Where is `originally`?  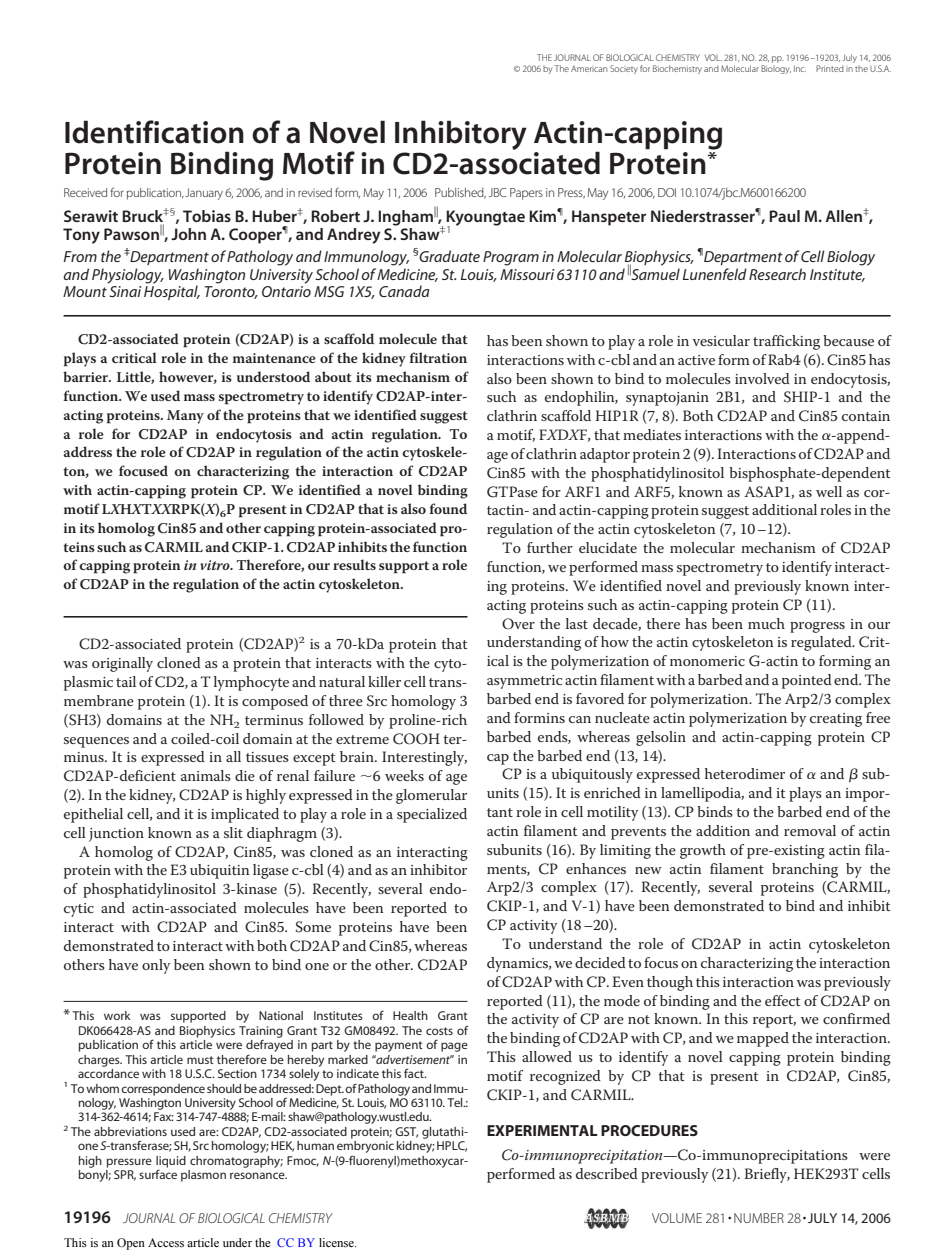 originally is located at coordinates (122, 664).
